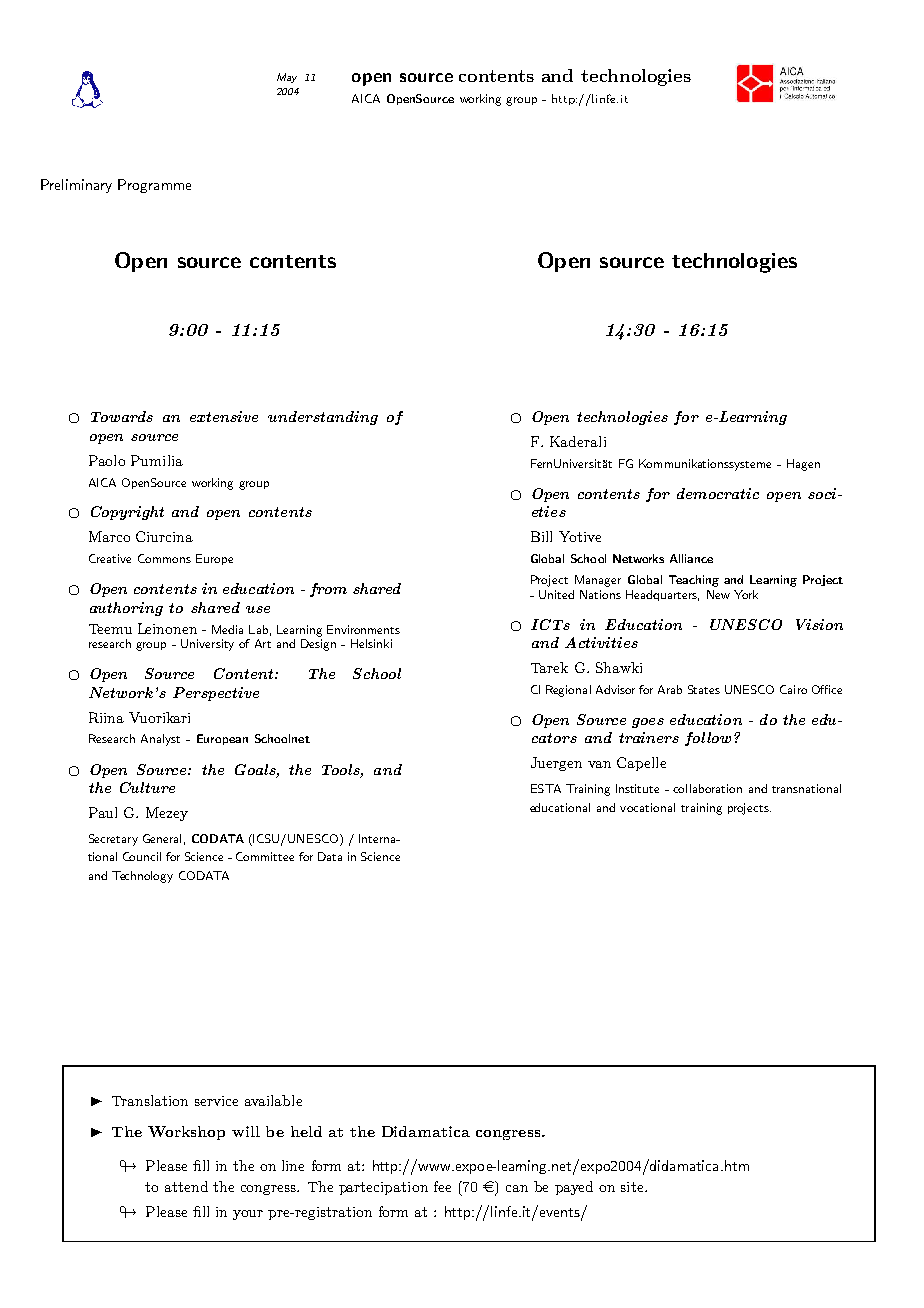  I want to click on Paolo, so click(107, 460).
